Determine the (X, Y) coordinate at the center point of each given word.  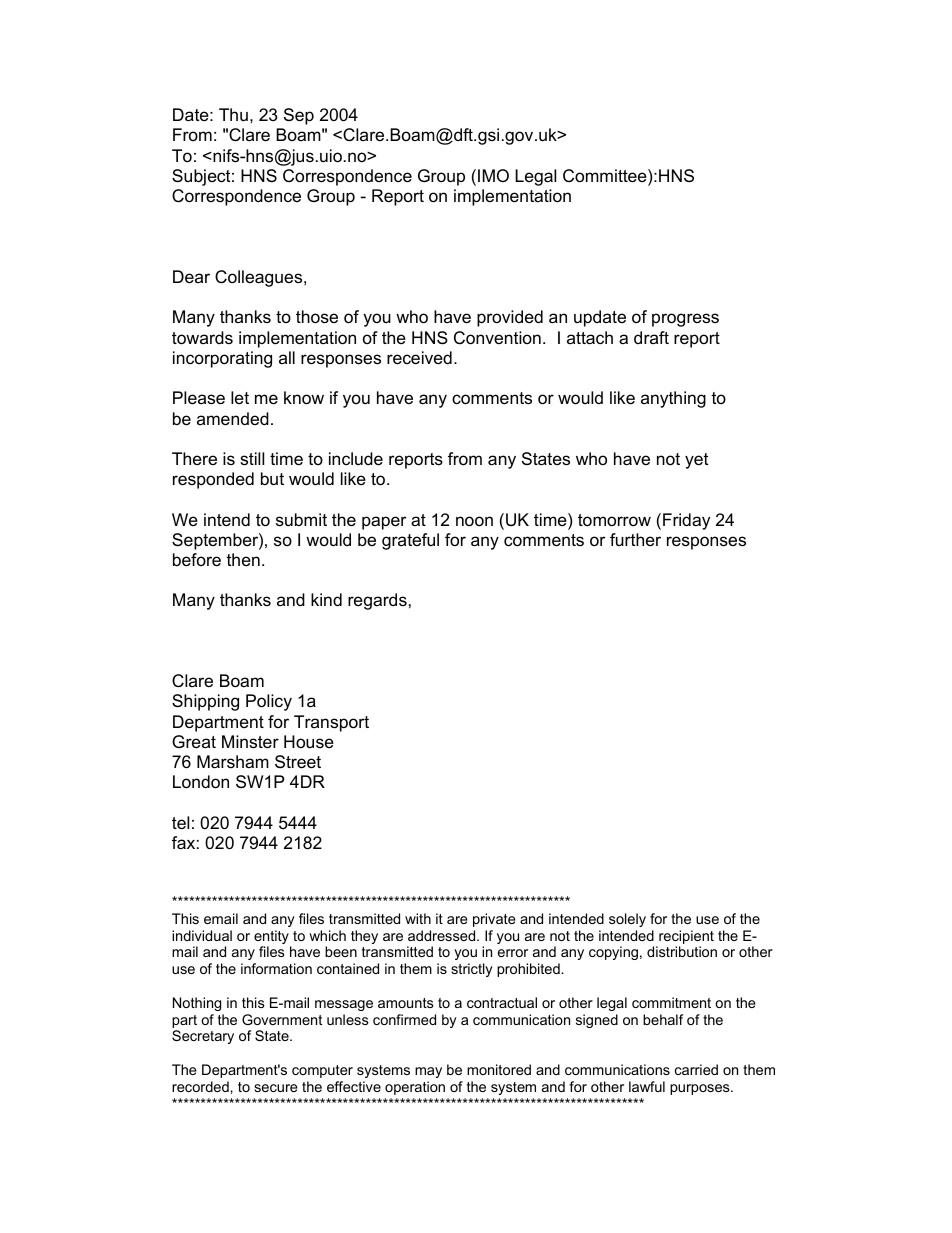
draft (651, 337)
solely (627, 920)
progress (685, 320)
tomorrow (614, 520)
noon (474, 521)
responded (213, 480)
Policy (269, 702)
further (635, 539)
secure (276, 1088)
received (419, 358)
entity (272, 938)
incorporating (222, 359)
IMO (493, 175)
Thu (233, 115)
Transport (331, 723)
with (418, 918)
